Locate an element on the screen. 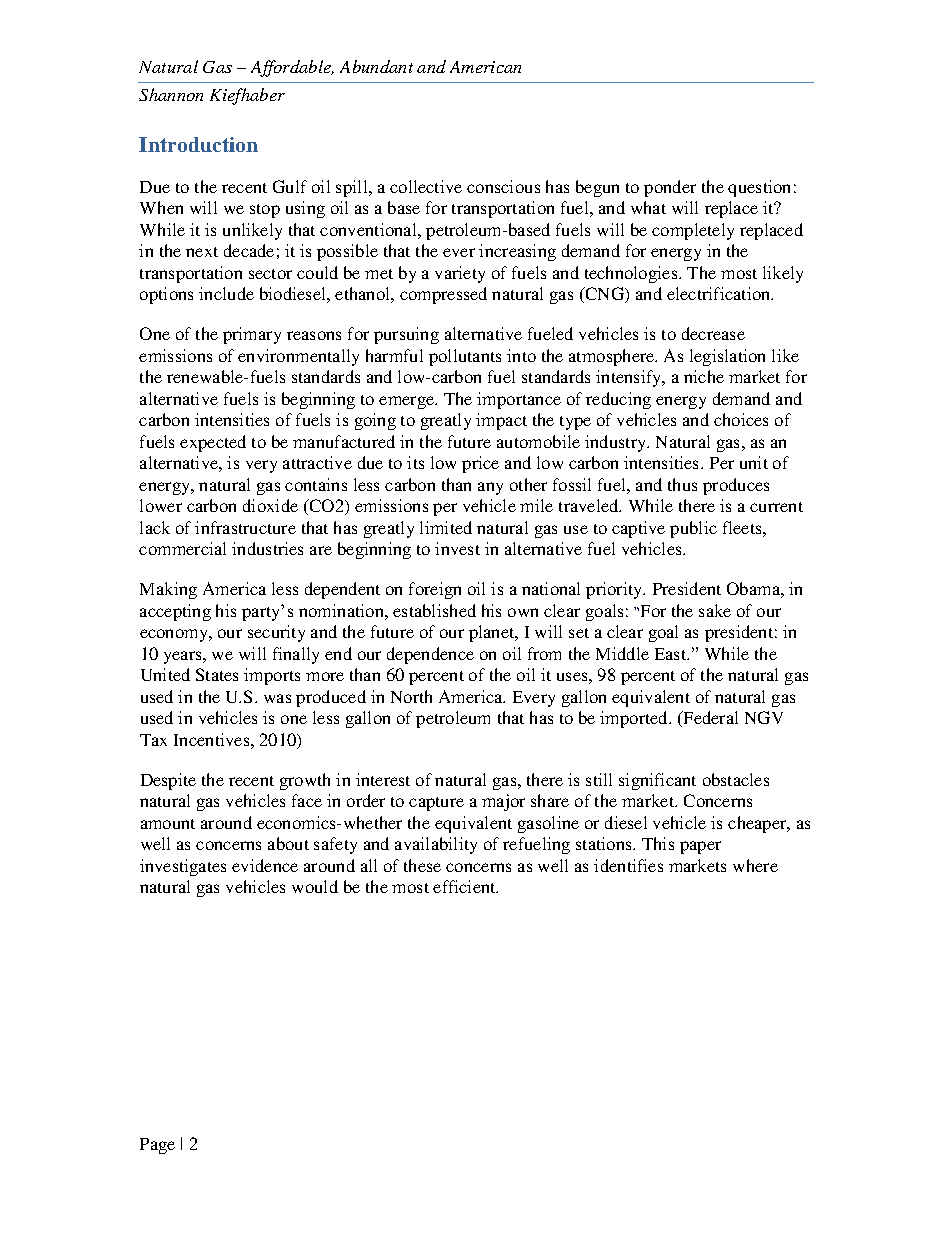  ponder is located at coordinates (670, 188).
